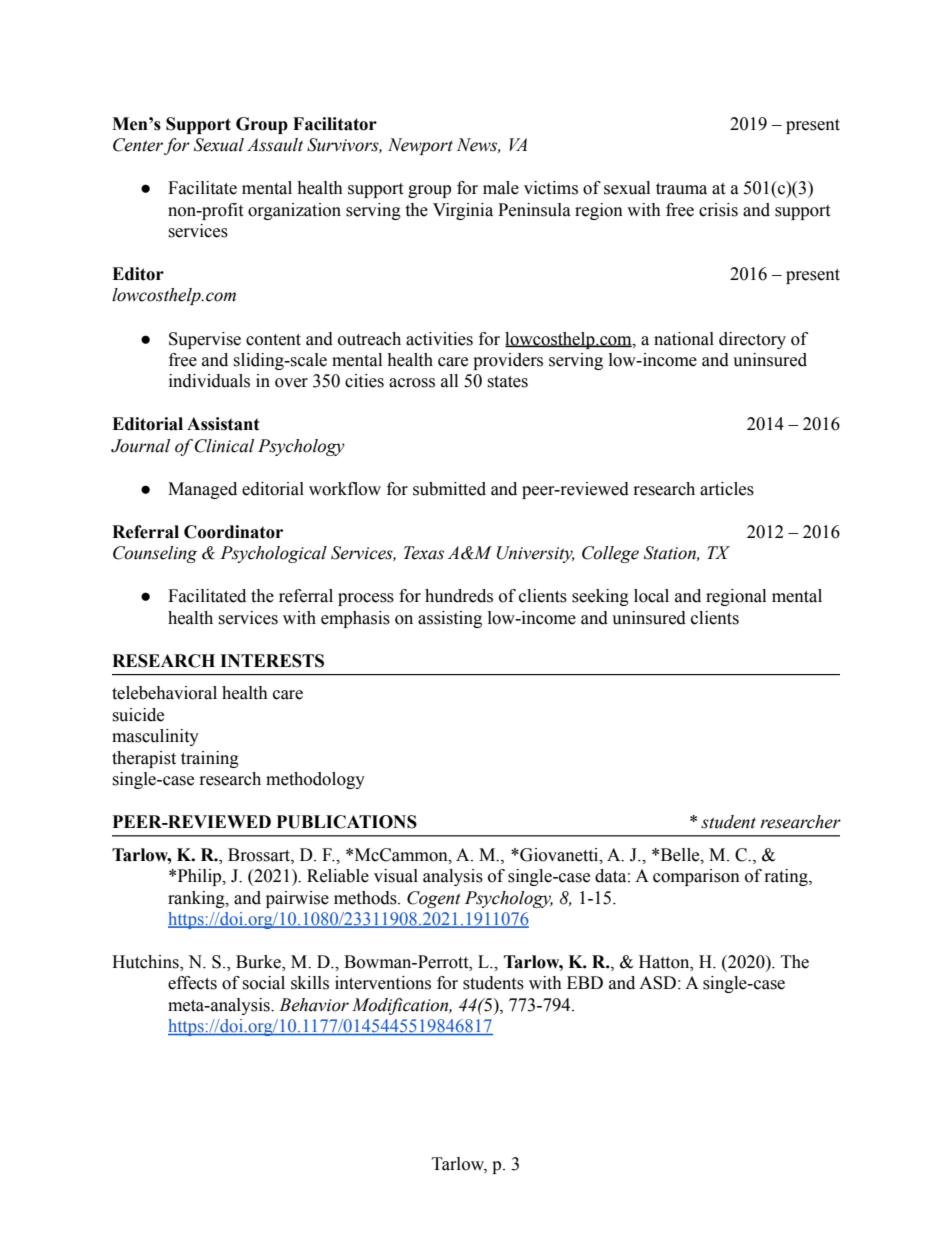 The height and width of the image is (1233, 952). I want to click on local, so click(651, 596).
